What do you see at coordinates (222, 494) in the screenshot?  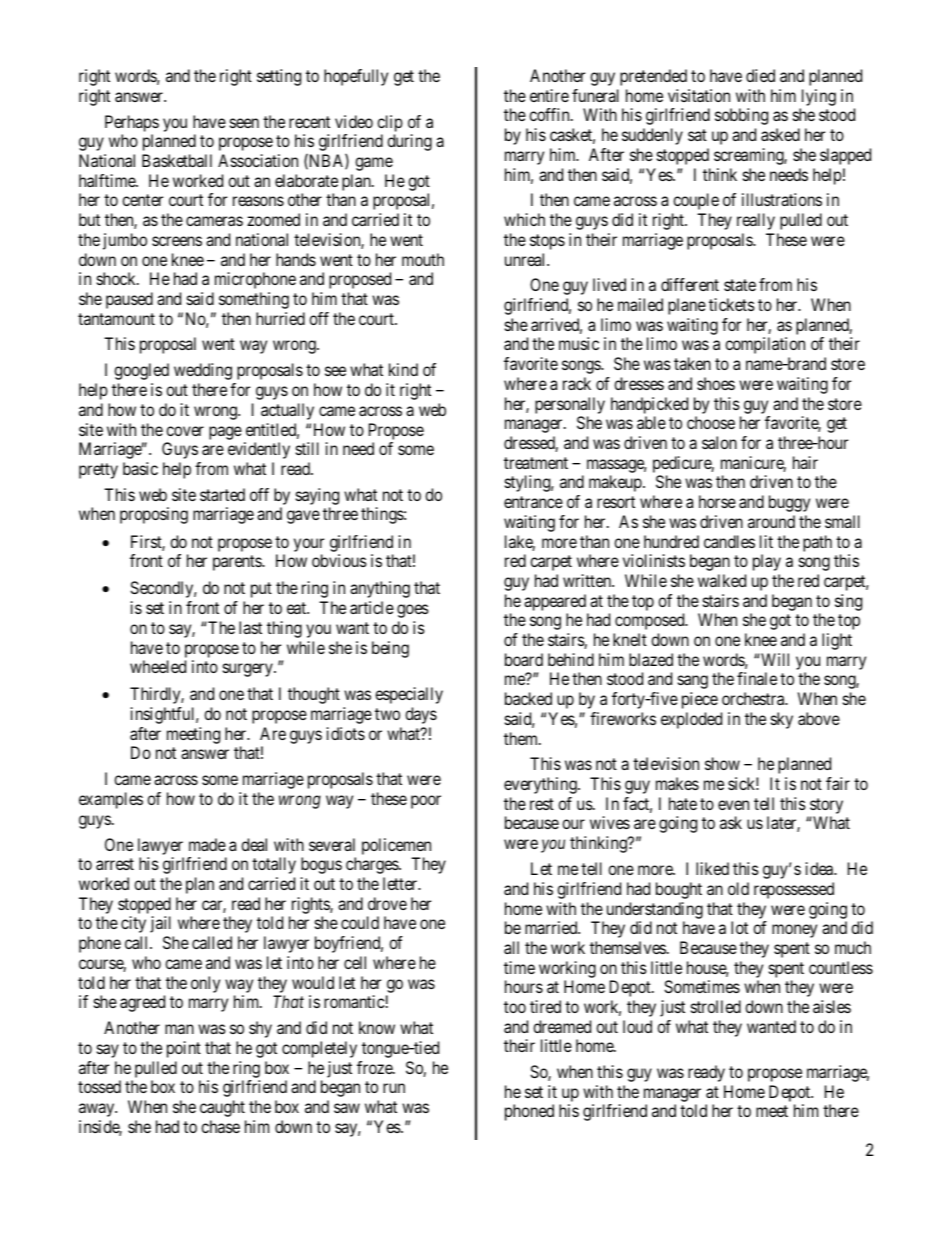 I see `started` at bounding box center [222, 494].
